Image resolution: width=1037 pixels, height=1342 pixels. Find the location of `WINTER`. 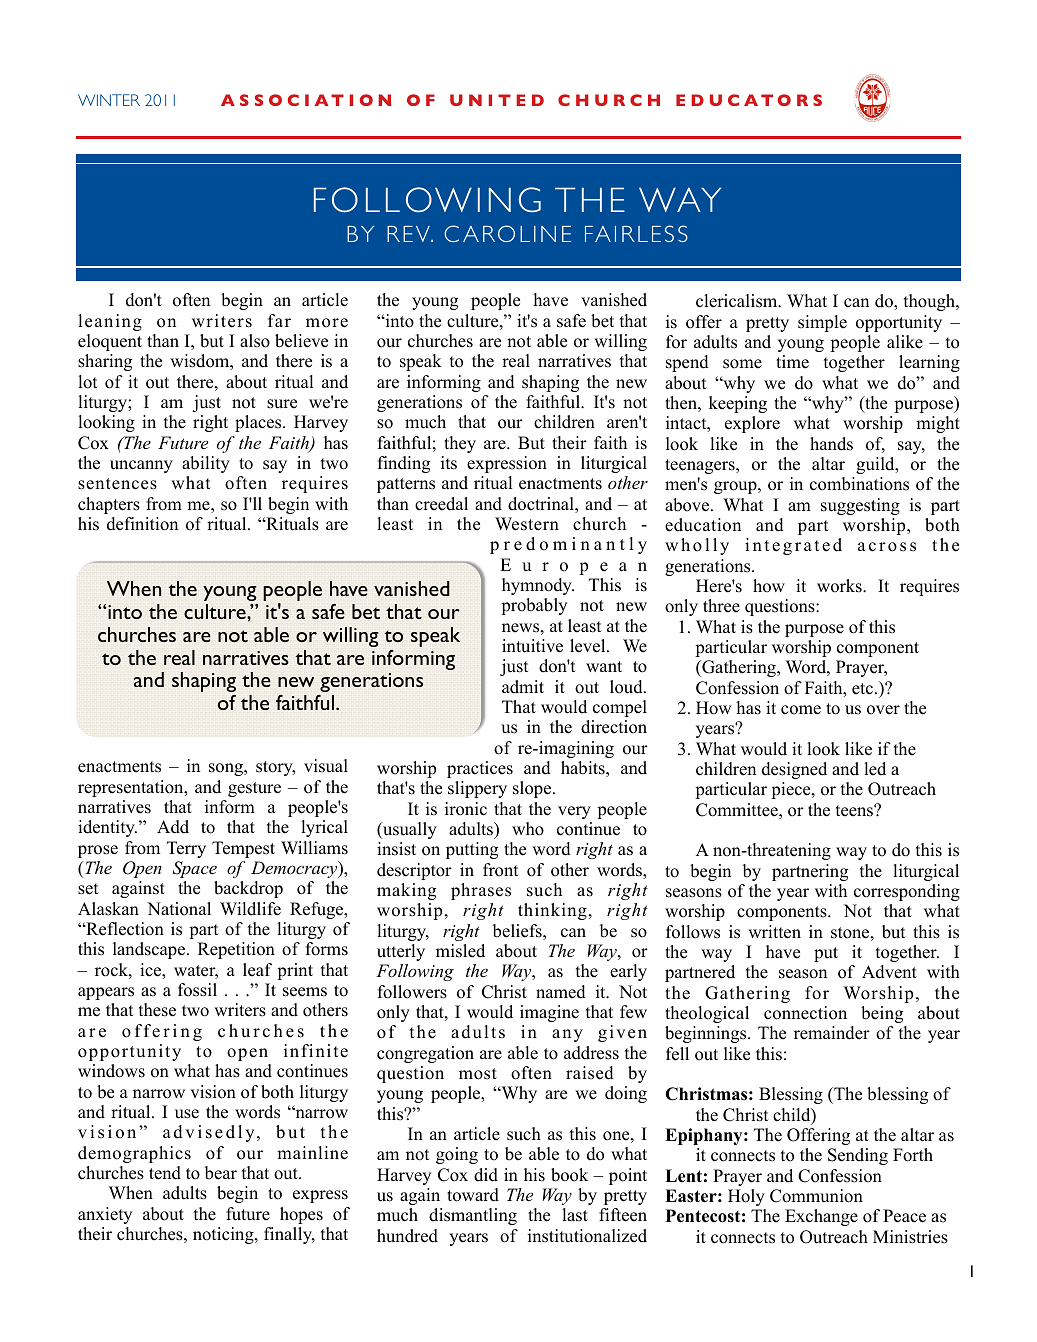

WINTER is located at coordinates (109, 100).
